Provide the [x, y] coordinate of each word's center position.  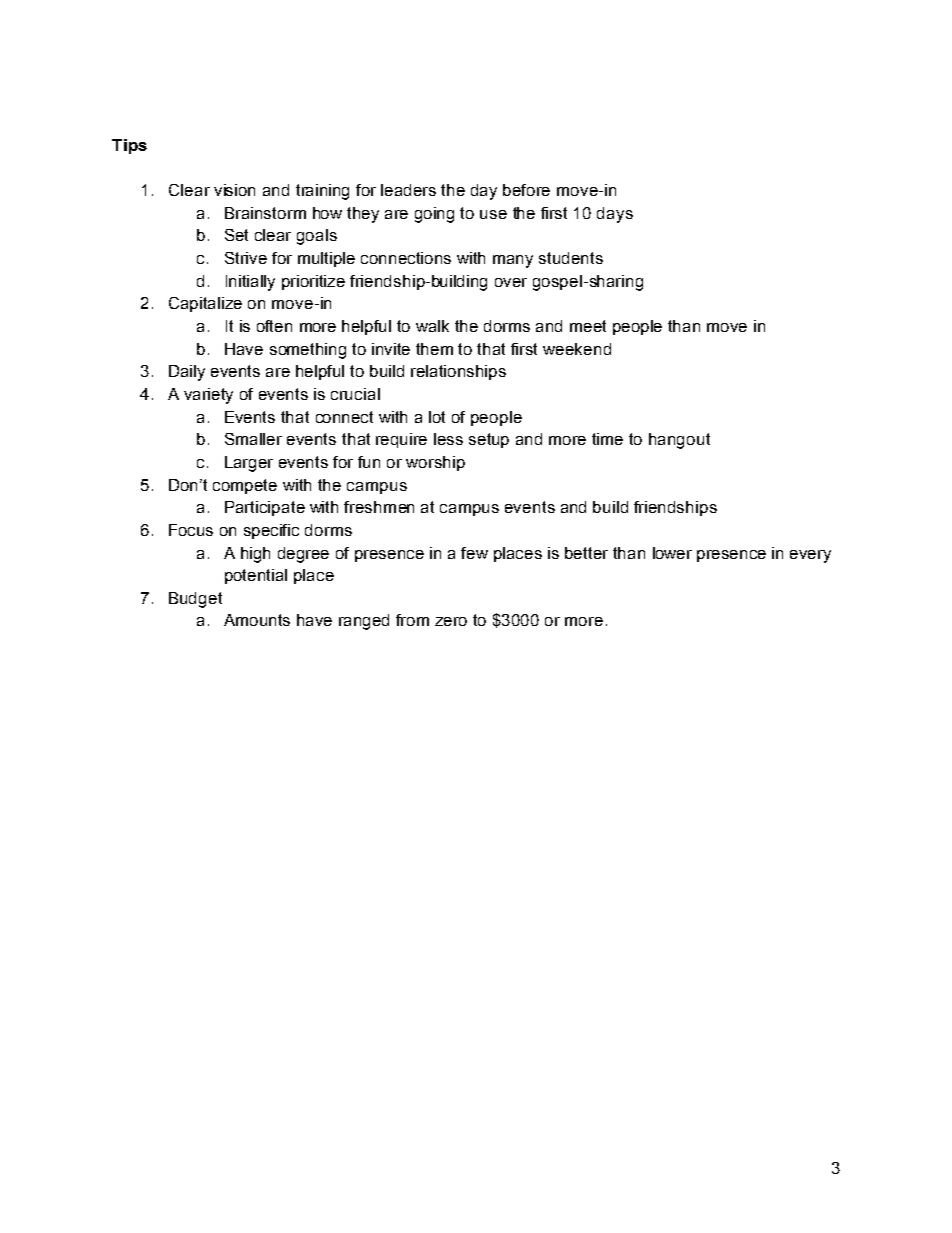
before [526, 190]
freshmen [379, 507]
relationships [458, 372]
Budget [195, 600]
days [615, 215]
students [571, 258]
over [511, 282]
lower [672, 553]
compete [245, 486]
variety [208, 396]
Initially [250, 283]
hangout [679, 441]
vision [234, 190]
